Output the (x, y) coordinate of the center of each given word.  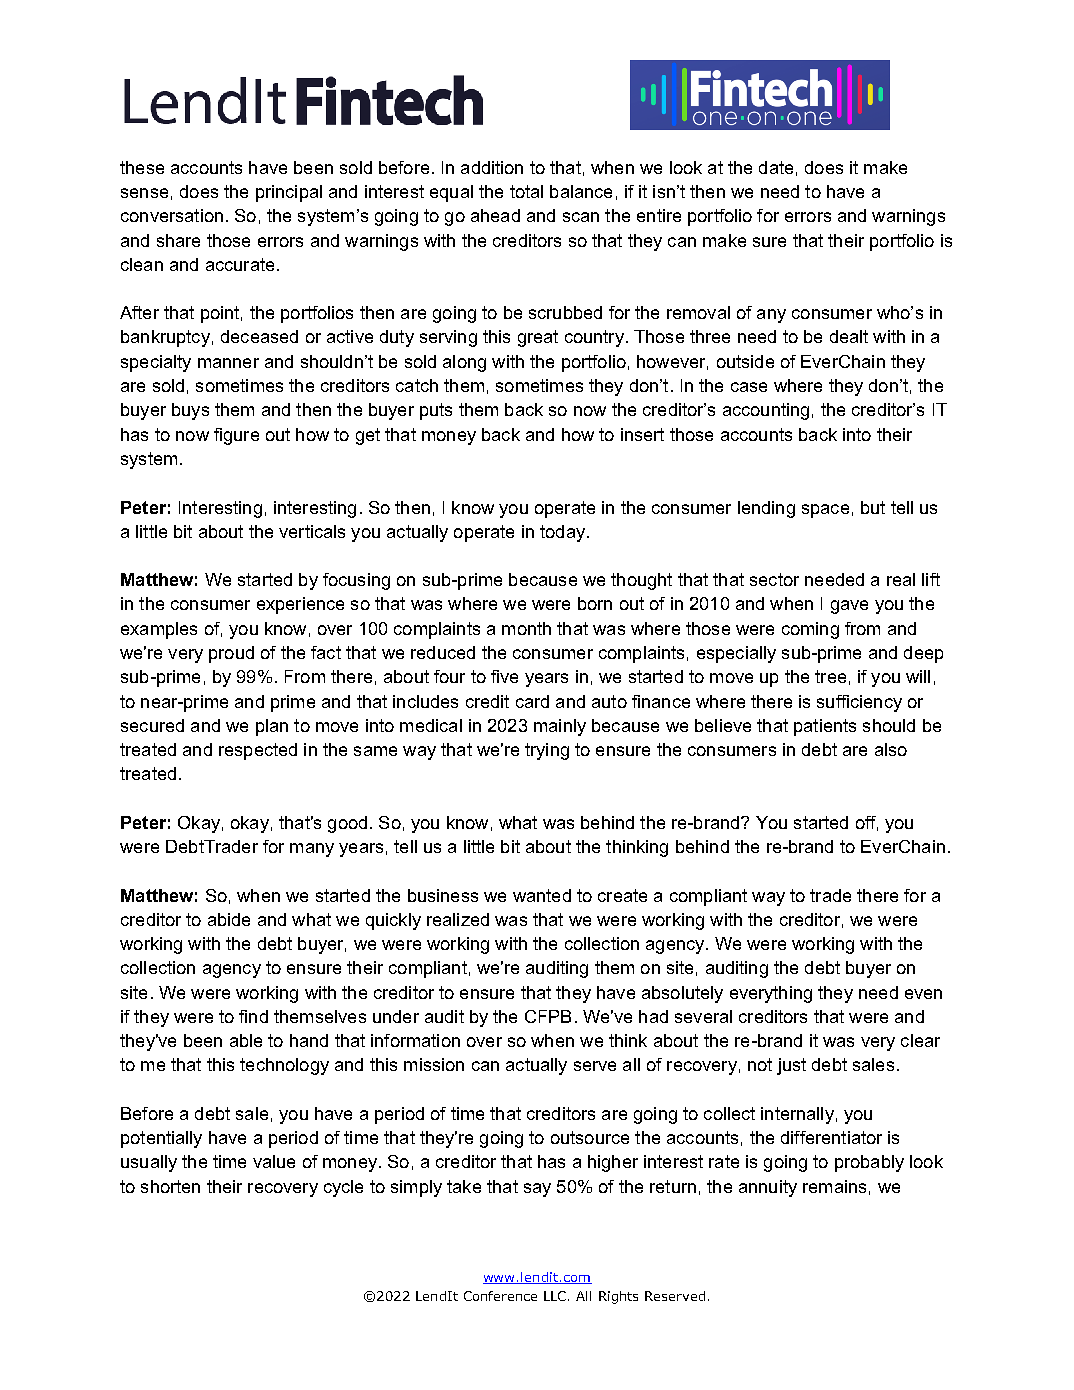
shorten (170, 1186)
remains (834, 1186)
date (776, 167)
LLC (556, 1296)
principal (289, 193)
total (526, 191)
